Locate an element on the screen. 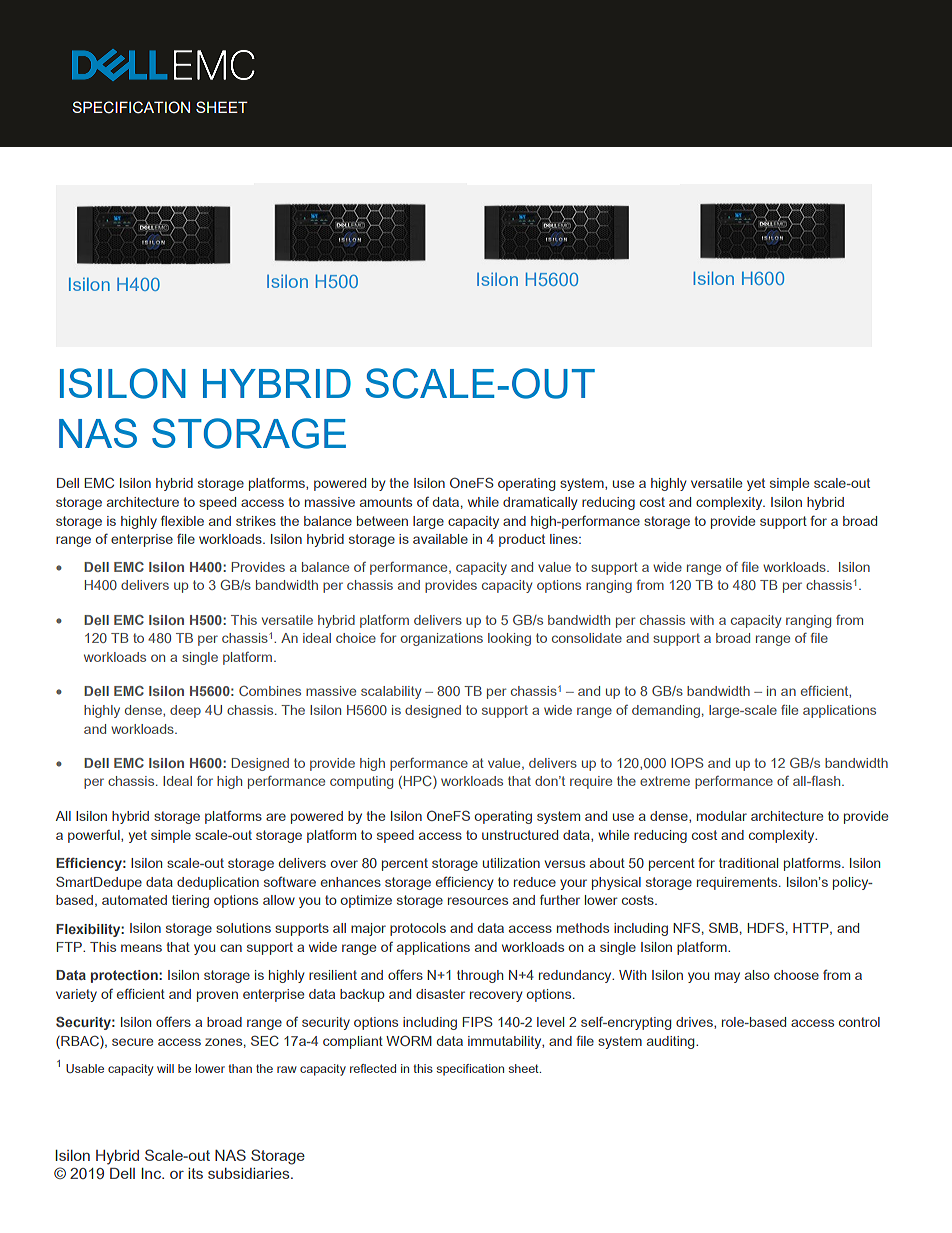 The image size is (952, 1233). deep is located at coordinates (185, 711).
